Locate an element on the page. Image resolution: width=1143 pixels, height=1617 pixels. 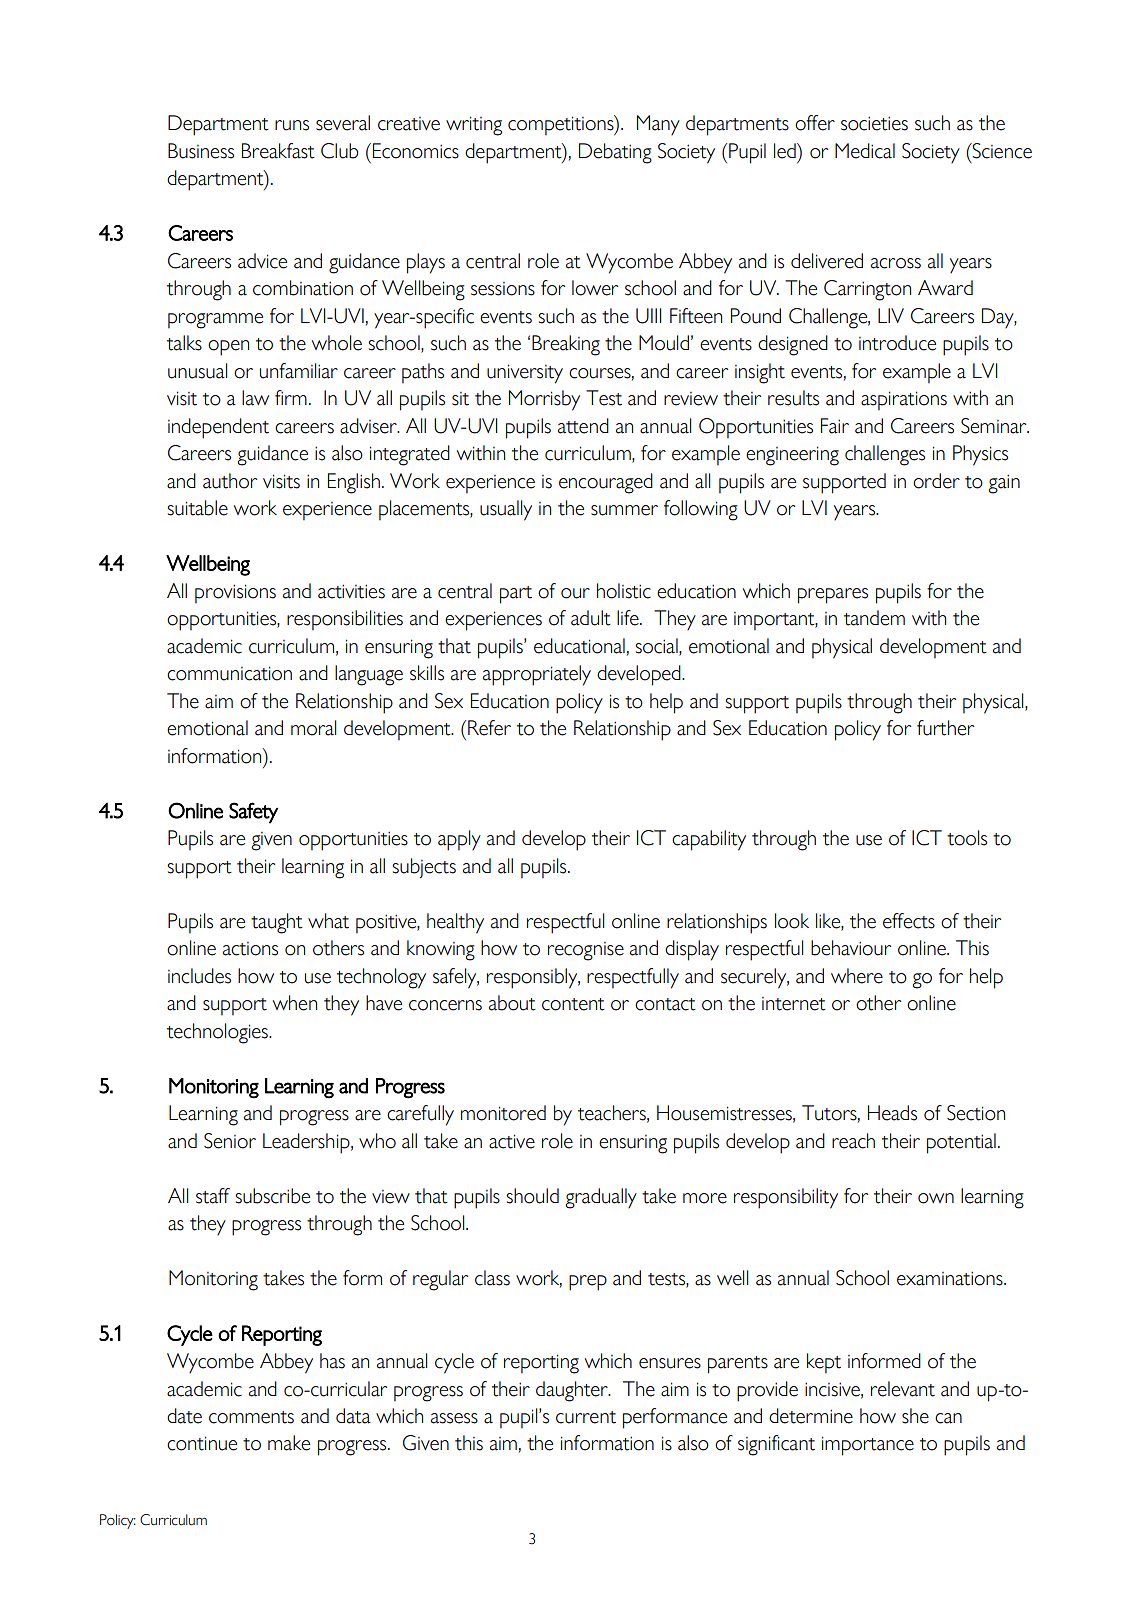
Safety is located at coordinates (253, 813).
